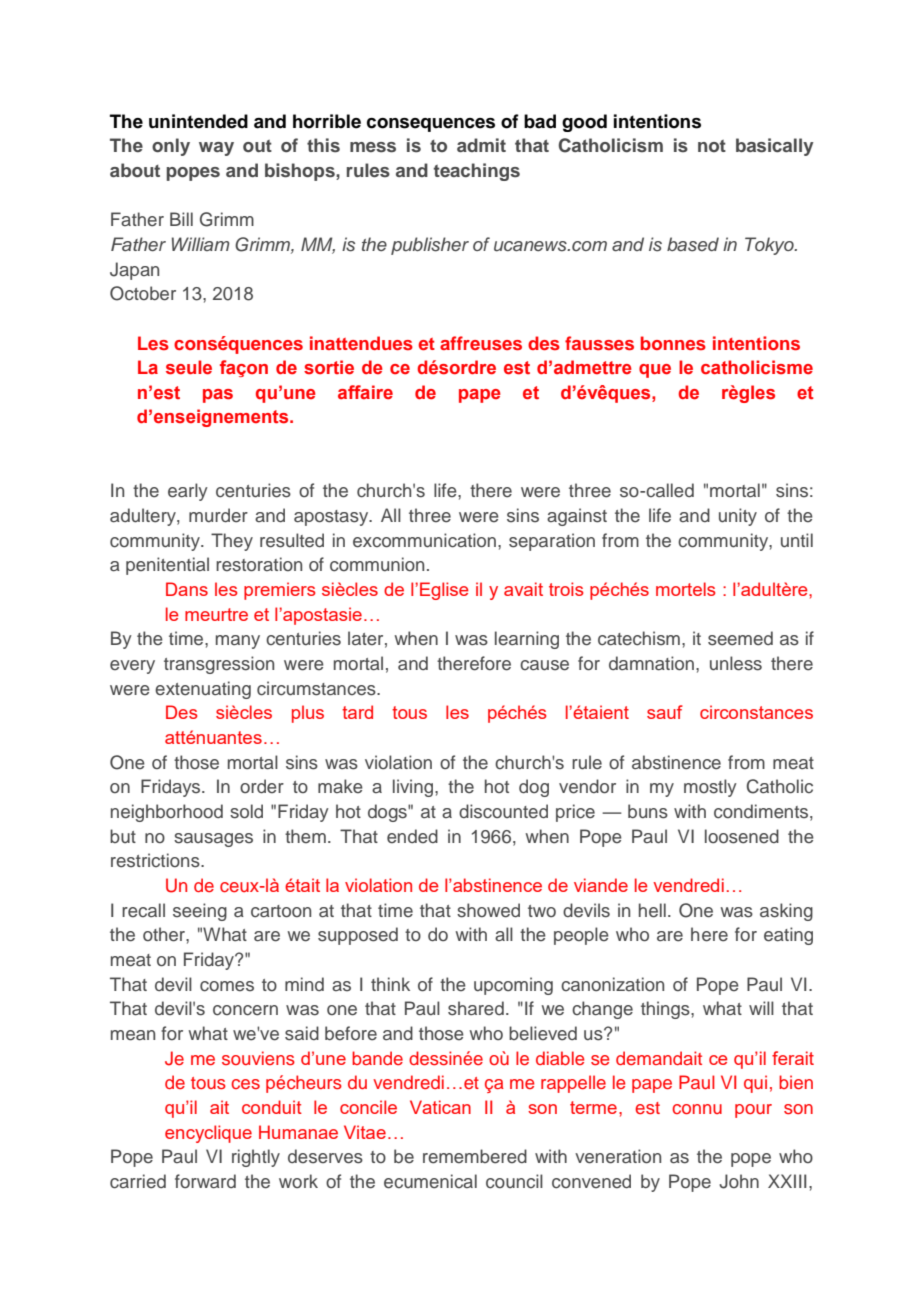  What do you see at coordinates (216, 149) in the document?
I see `way` at bounding box center [216, 149].
